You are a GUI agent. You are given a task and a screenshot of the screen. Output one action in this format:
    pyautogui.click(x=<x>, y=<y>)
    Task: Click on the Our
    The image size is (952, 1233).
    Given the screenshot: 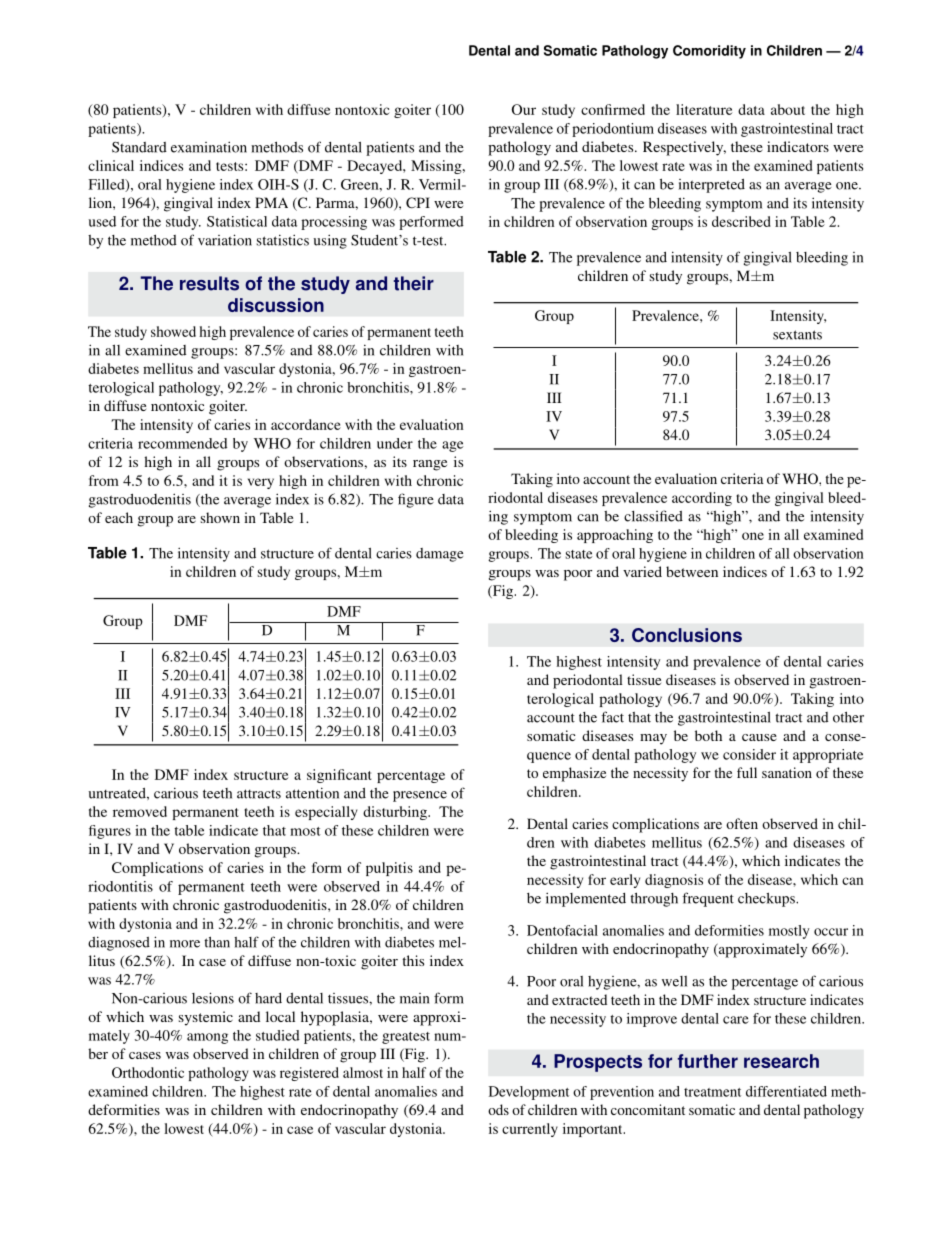 What is the action you would take?
    pyautogui.click(x=524, y=109)
